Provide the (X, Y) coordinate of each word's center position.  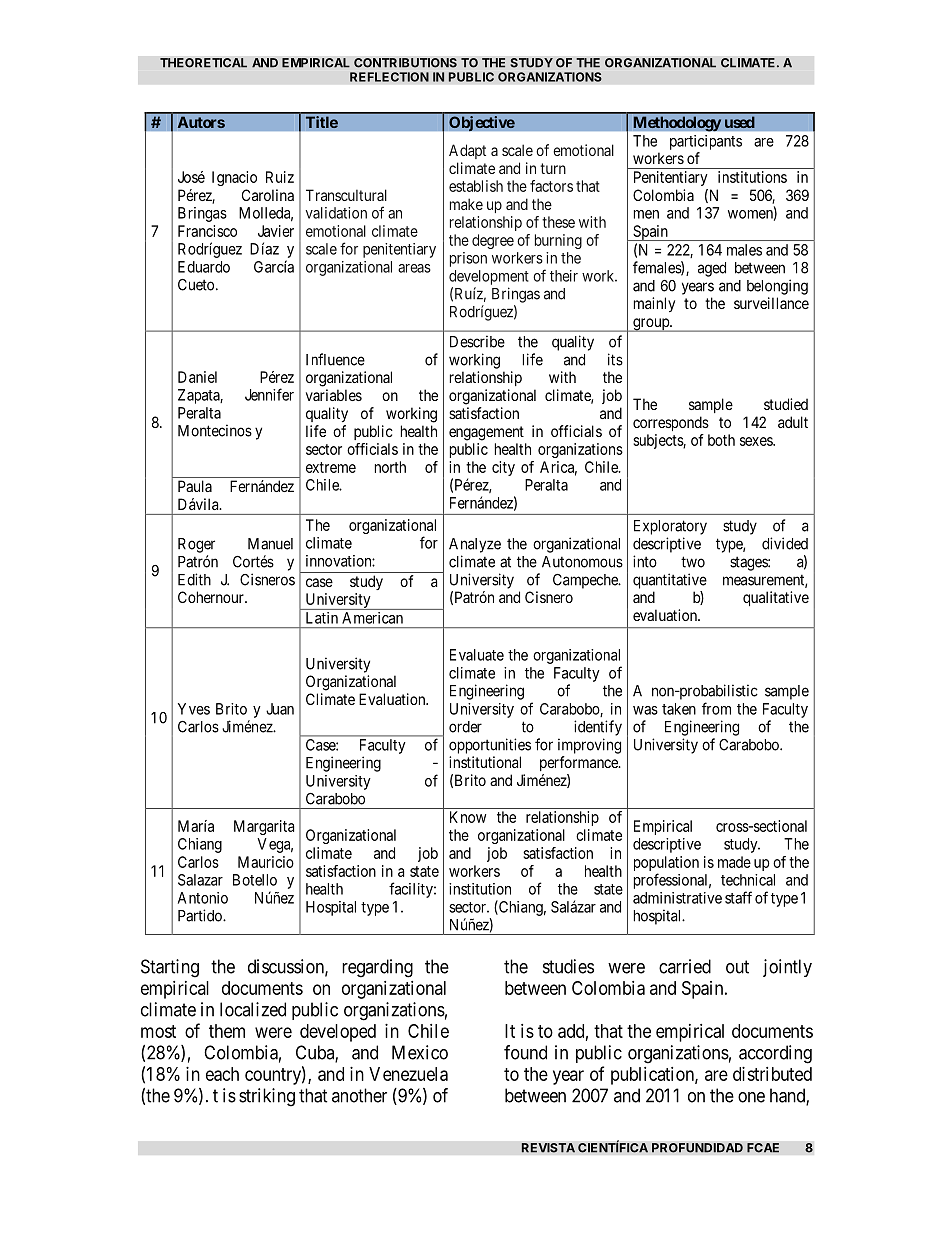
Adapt (467, 151)
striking (267, 1097)
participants (706, 142)
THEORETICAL (203, 63)
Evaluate (477, 655)
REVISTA (548, 1148)
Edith (194, 579)
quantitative (670, 581)
